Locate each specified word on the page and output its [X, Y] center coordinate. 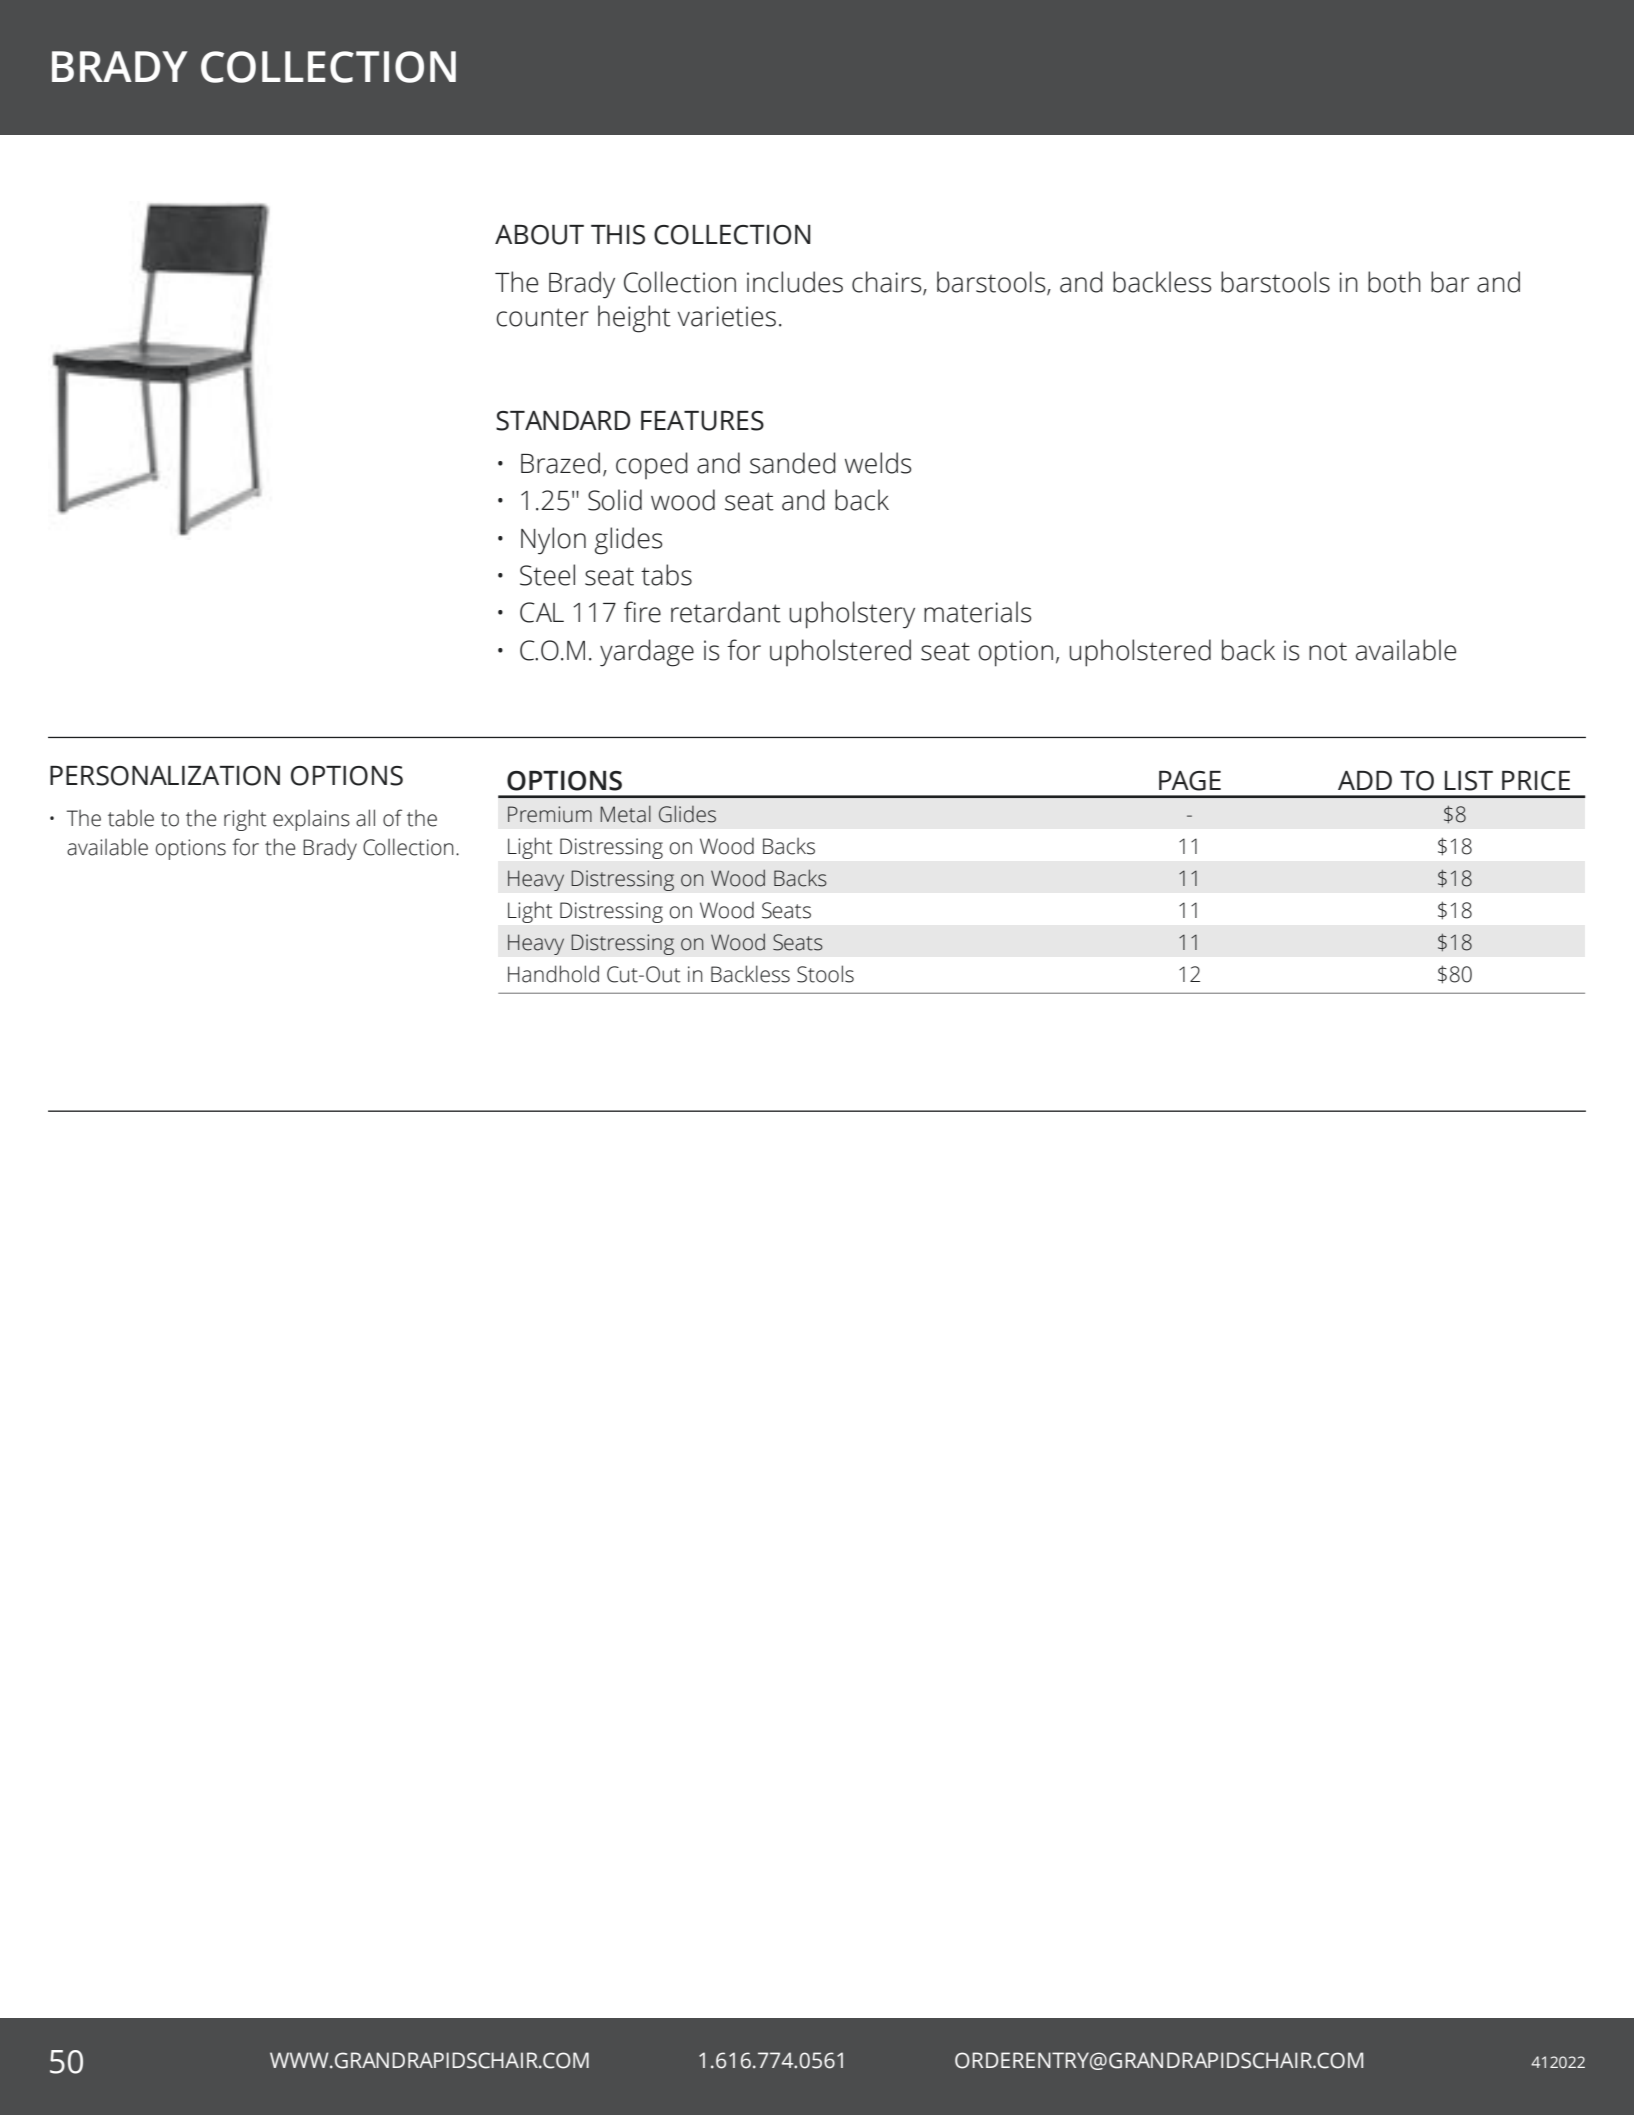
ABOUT [539, 235]
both [1394, 282]
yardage [647, 653]
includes [795, 282]
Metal [625, 814]
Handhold [553, 974]
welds [878, 463]
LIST [1469, 781]
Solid [615, 500]
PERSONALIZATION [165, 776]
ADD [1365, 780]
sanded [793, 463]
